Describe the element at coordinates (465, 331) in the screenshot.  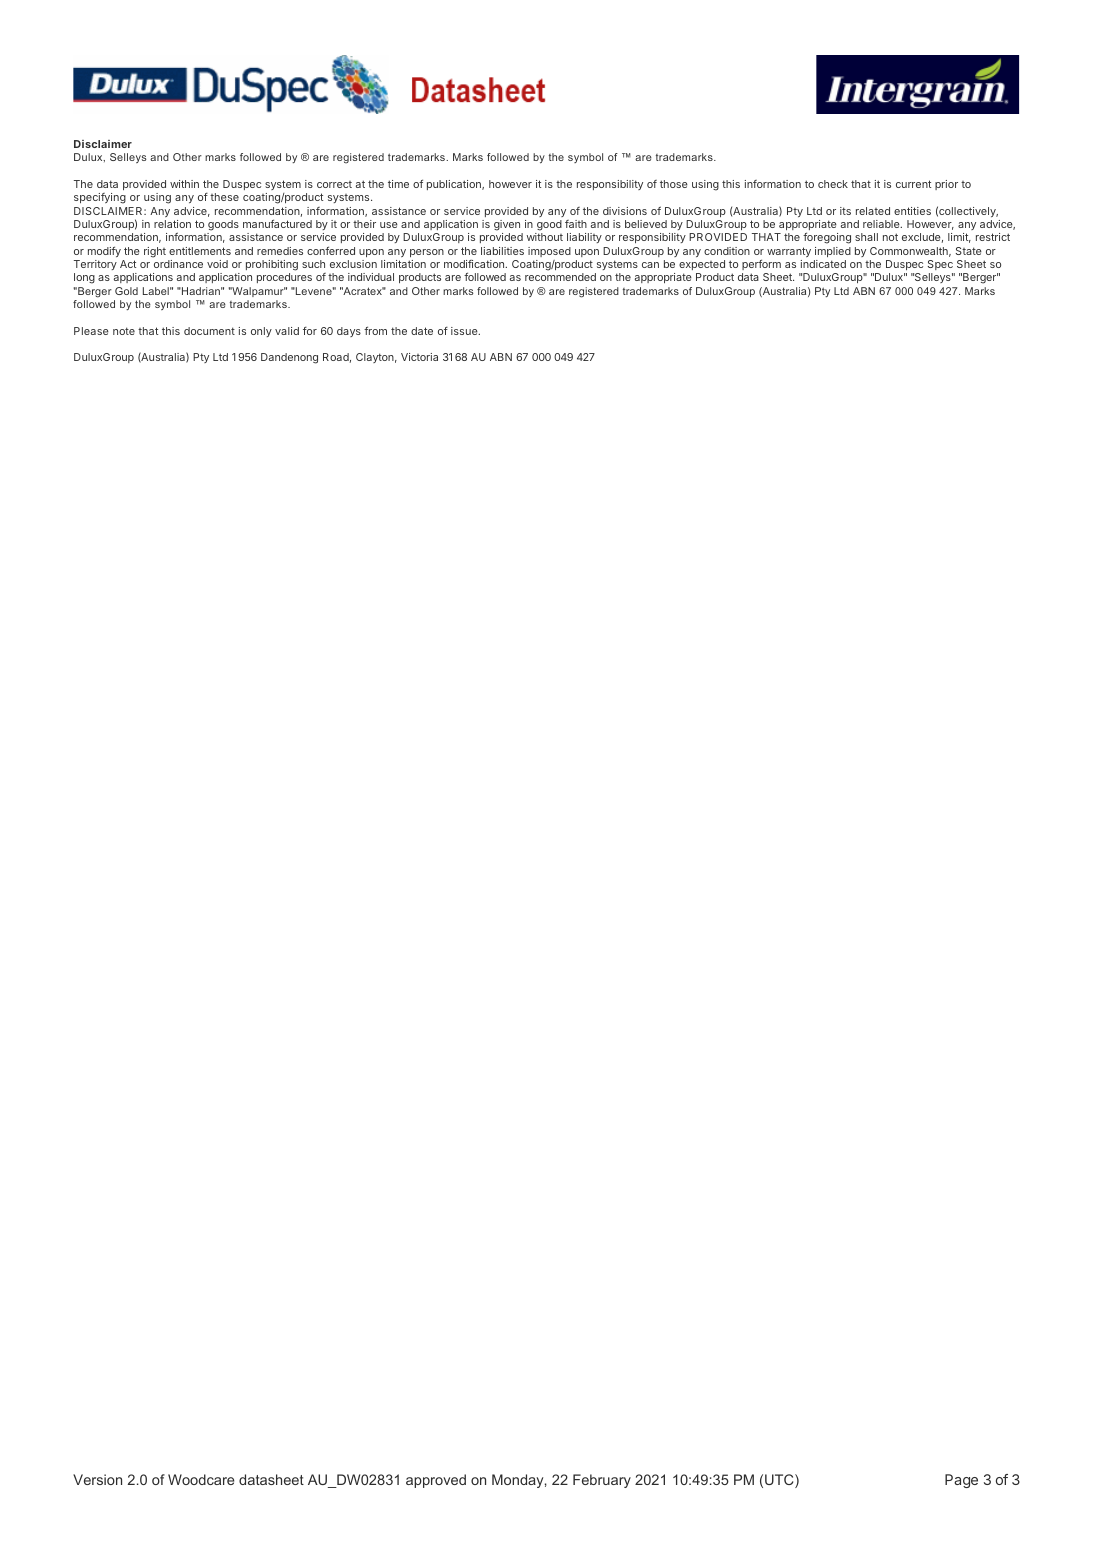
I see `issue` at that location.
